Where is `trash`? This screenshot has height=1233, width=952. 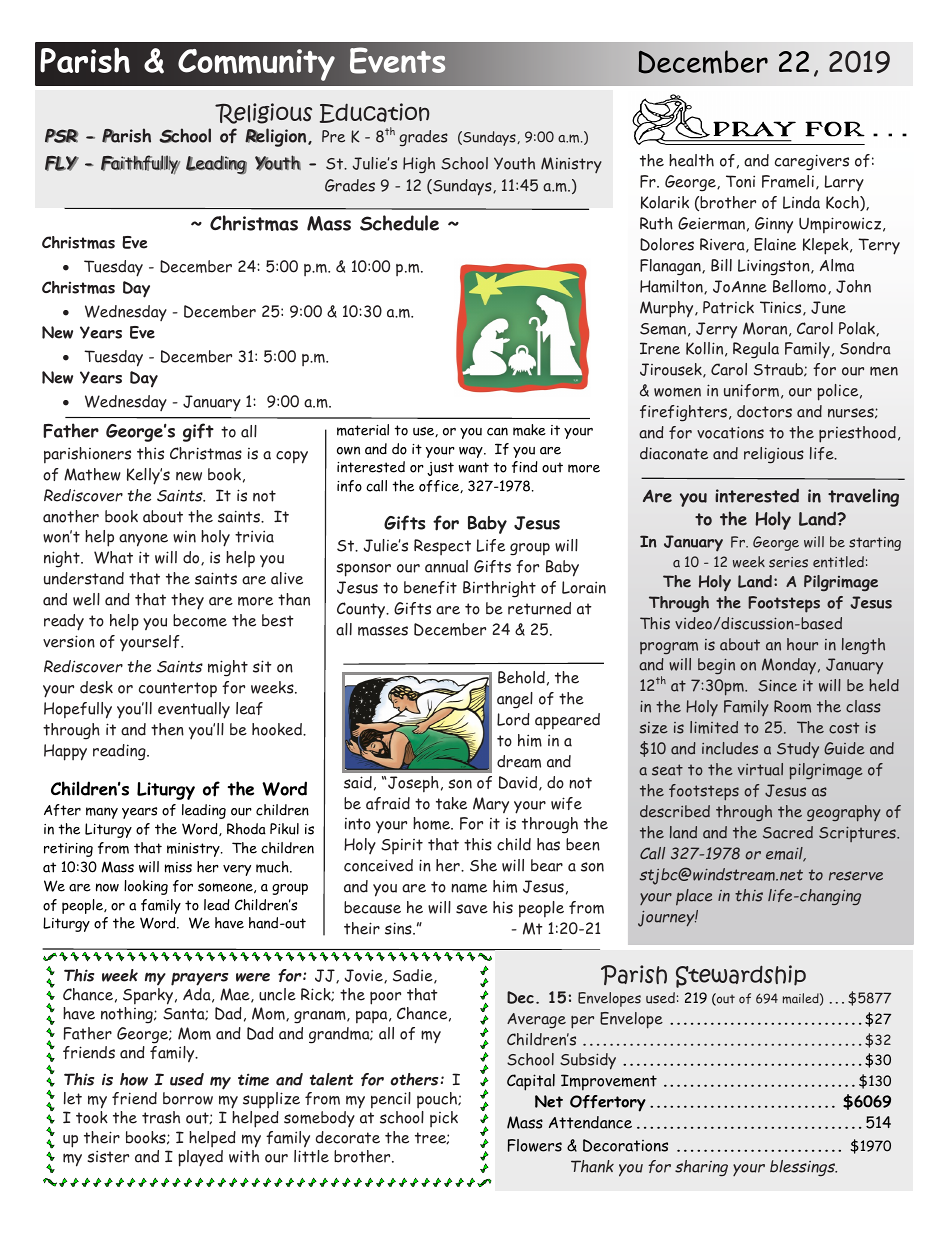 trash is located at coordinates (161, 1117).
